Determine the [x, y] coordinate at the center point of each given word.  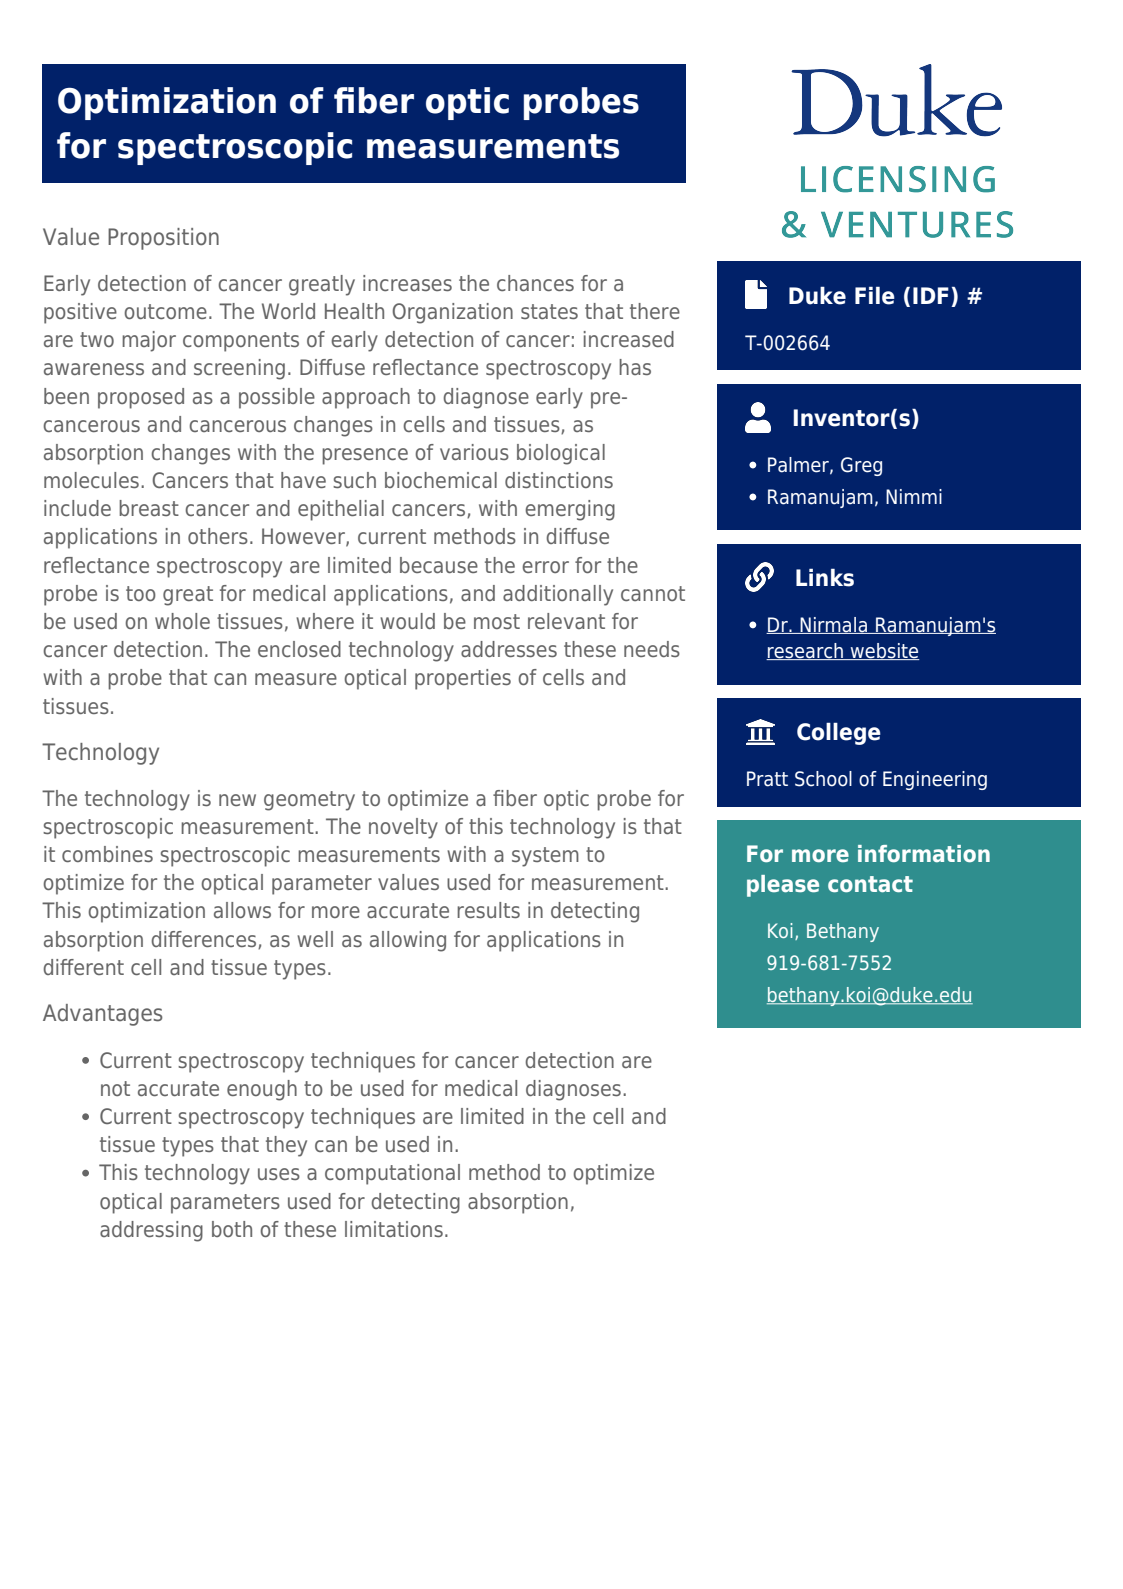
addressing [151, 1231]
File [875, 295]
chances [535, 283]
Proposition [163, 239]
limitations [394, 1229]
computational [392, 1174]
